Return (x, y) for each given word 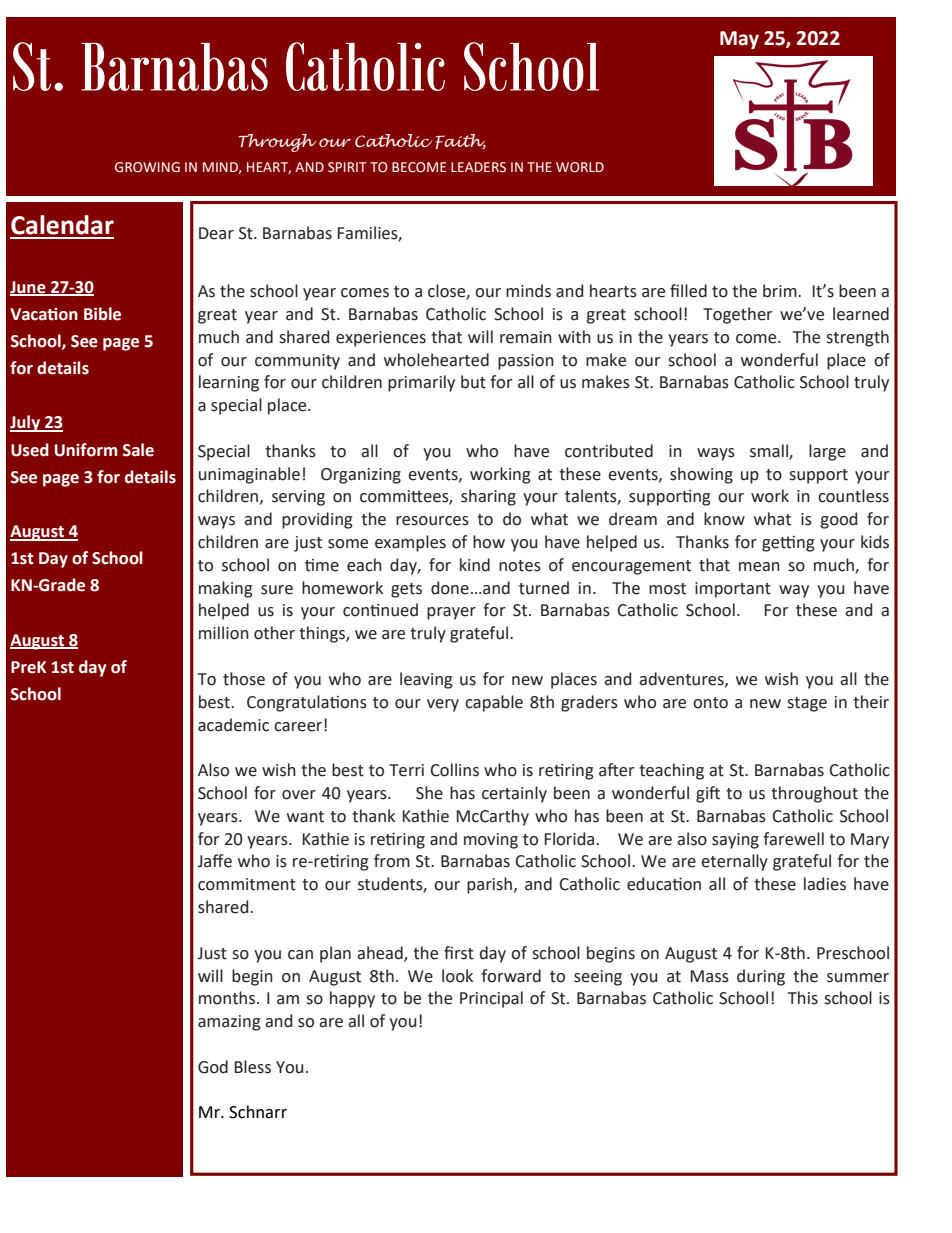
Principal (491, 999)
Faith (461, 141)
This (803, 998)
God (213, 1067)
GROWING (147, 167)
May (739, 40)
